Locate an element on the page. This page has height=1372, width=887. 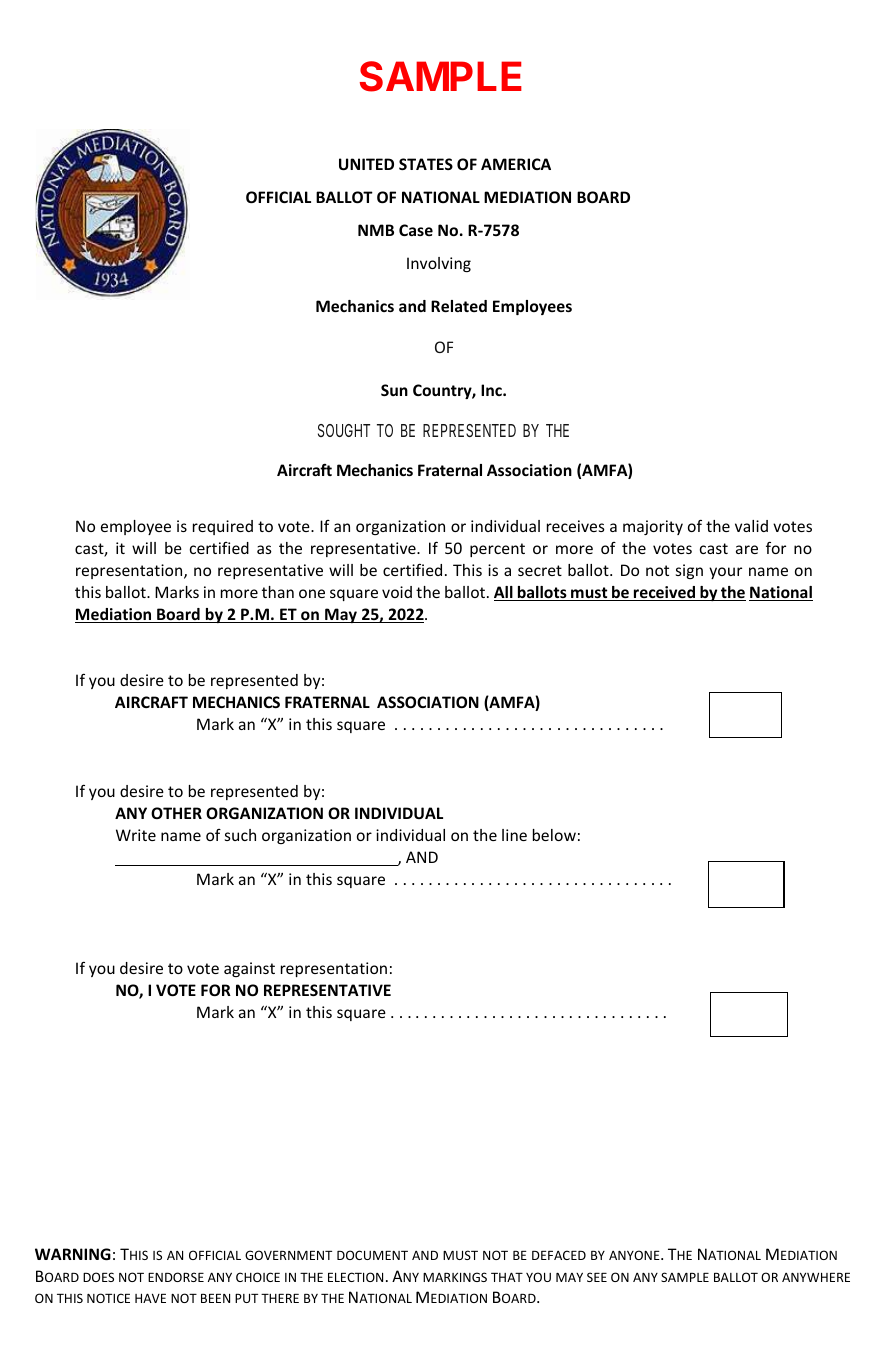
UNITED is located at coordinates (366, 164).
